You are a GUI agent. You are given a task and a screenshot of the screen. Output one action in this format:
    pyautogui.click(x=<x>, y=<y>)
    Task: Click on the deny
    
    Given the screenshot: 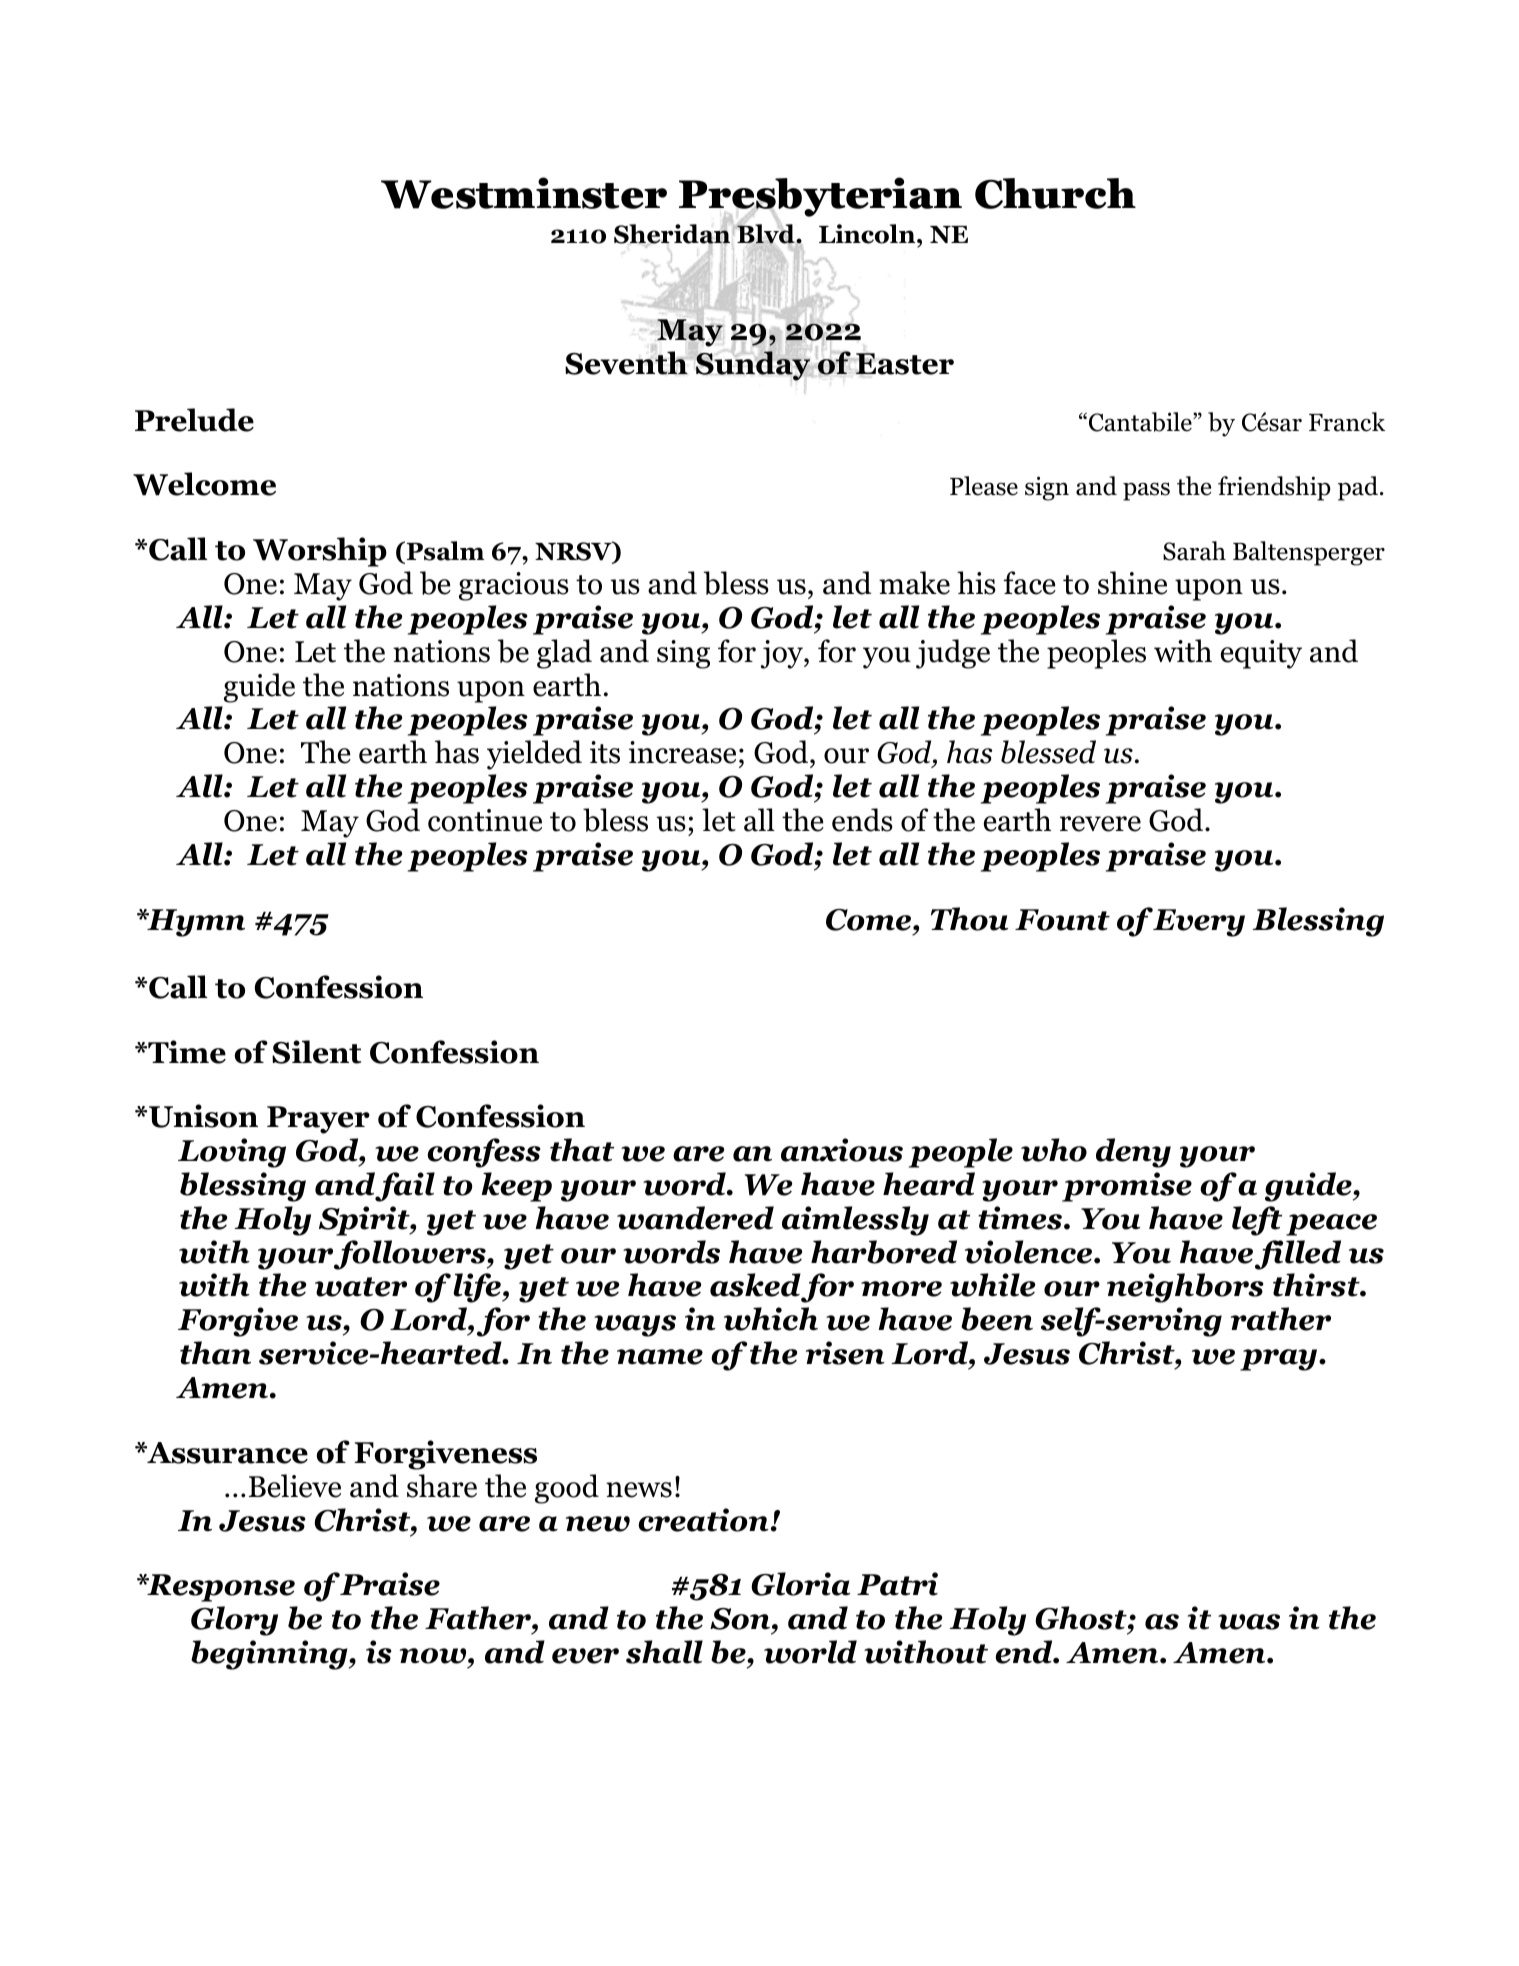 What is the action you would take?
    pyautogui.click(x=1133, y=1153)
